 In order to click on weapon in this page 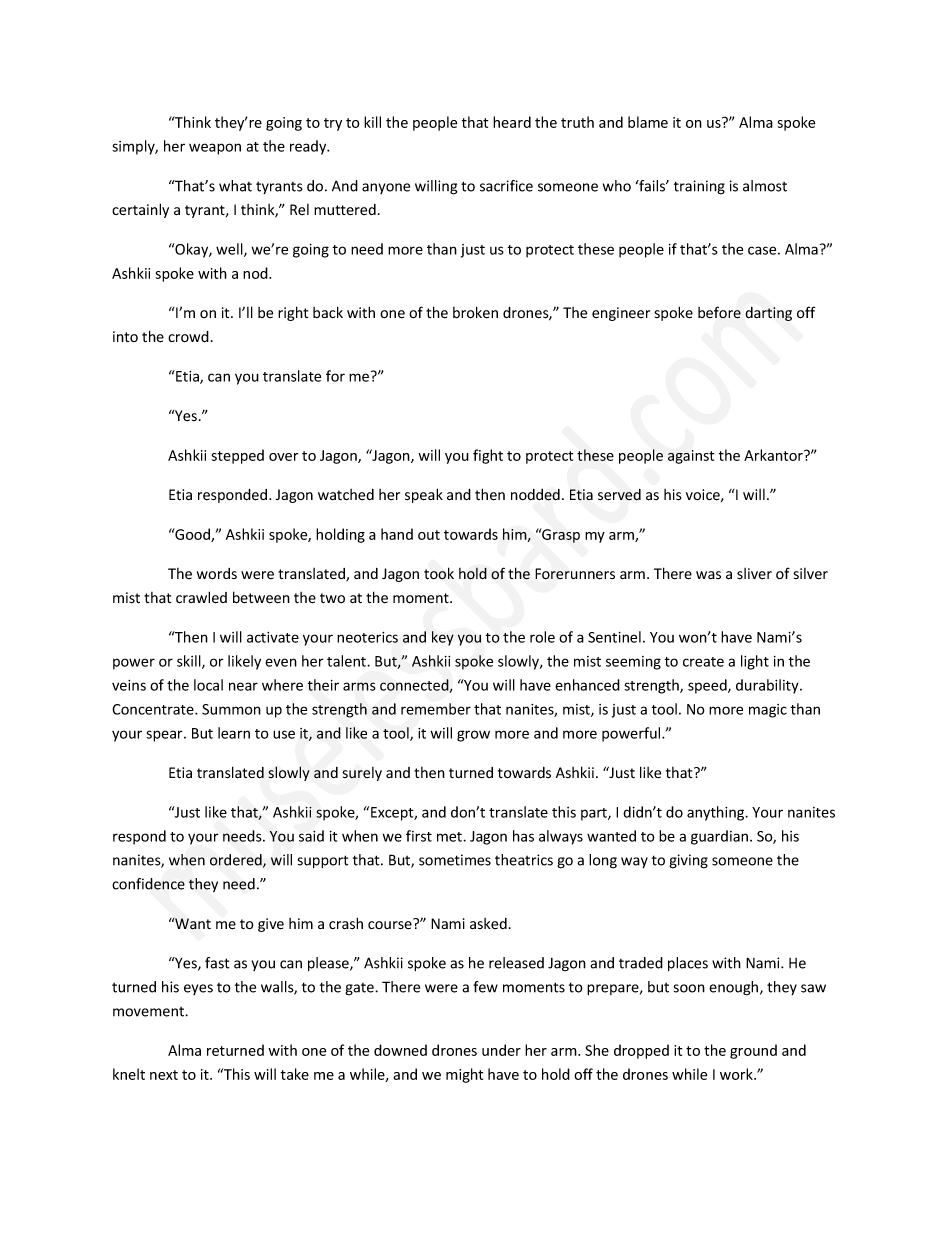, I will do `click(215, 149)`.
